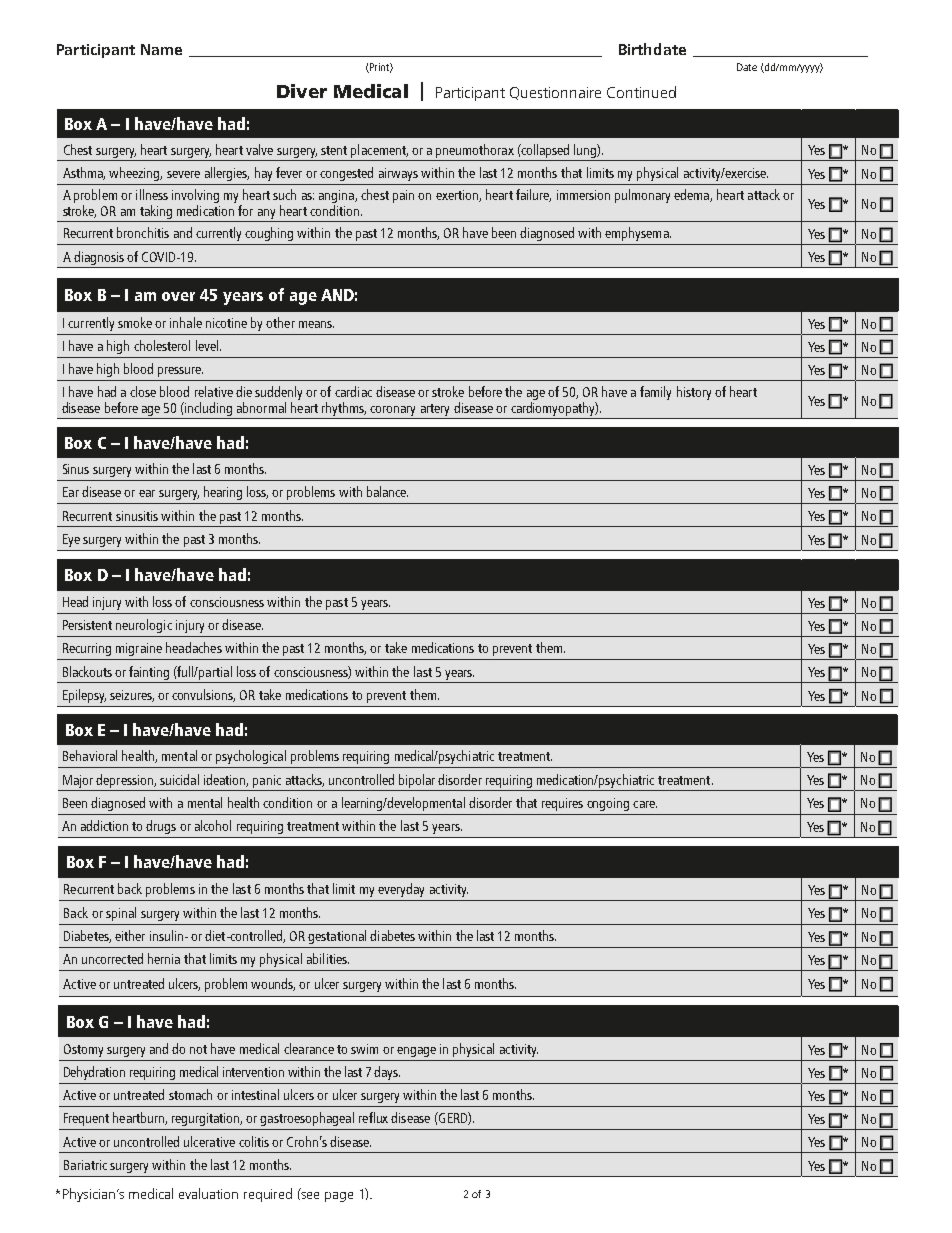  Describe the element at coordinates (641, 92) in the image. I see `Continued` at that location.
